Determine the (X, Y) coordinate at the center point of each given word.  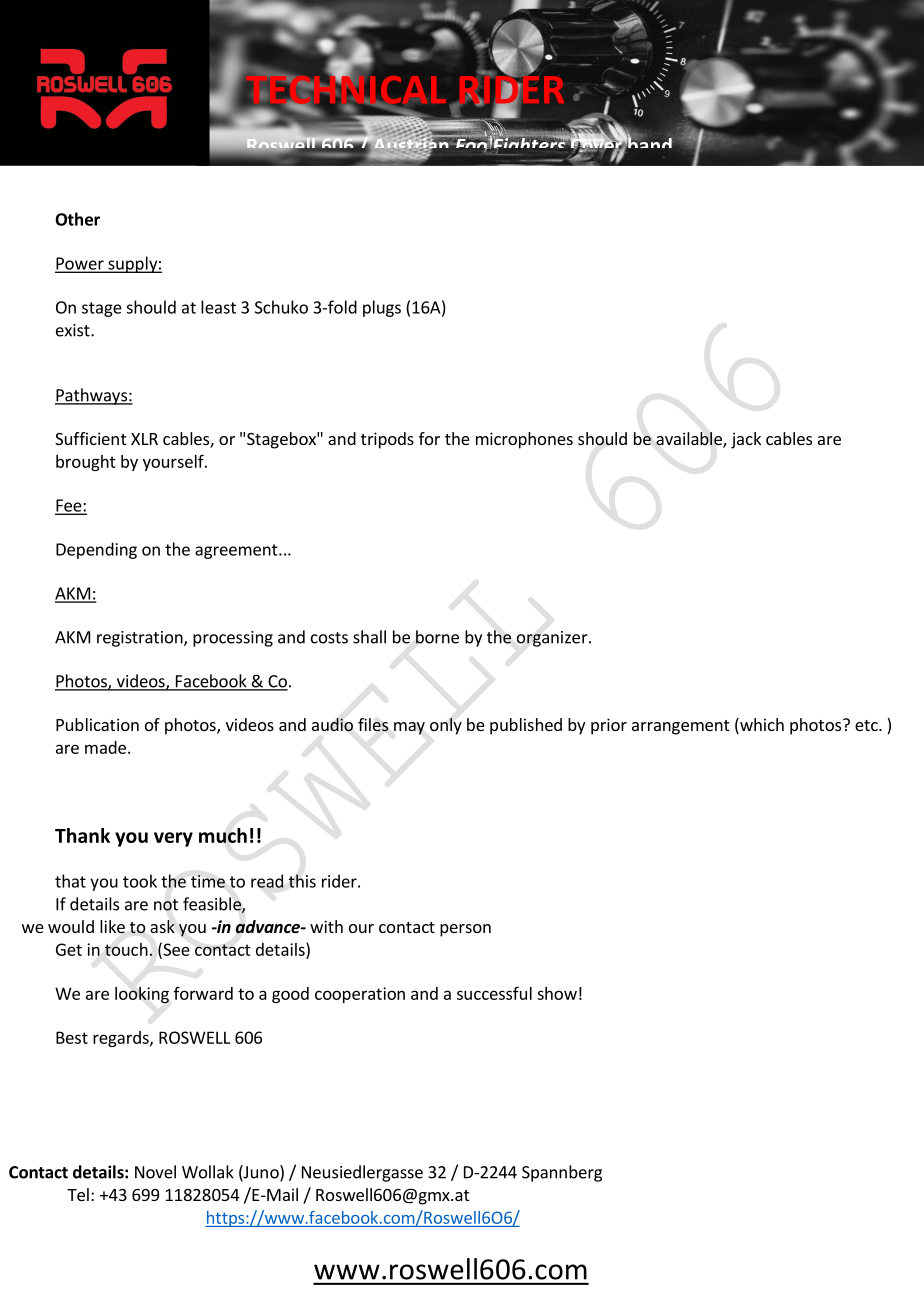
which (761, 726)
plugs (382, 308)
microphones (524, 440)
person (465, 930)
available (690, 440)
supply (132, 264)
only (446, 726)
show (557, 993)
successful (494, 993)
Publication (97, 724)
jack (746, 440)
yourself (174, 462)
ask (162, 926)
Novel (155, 1172)
